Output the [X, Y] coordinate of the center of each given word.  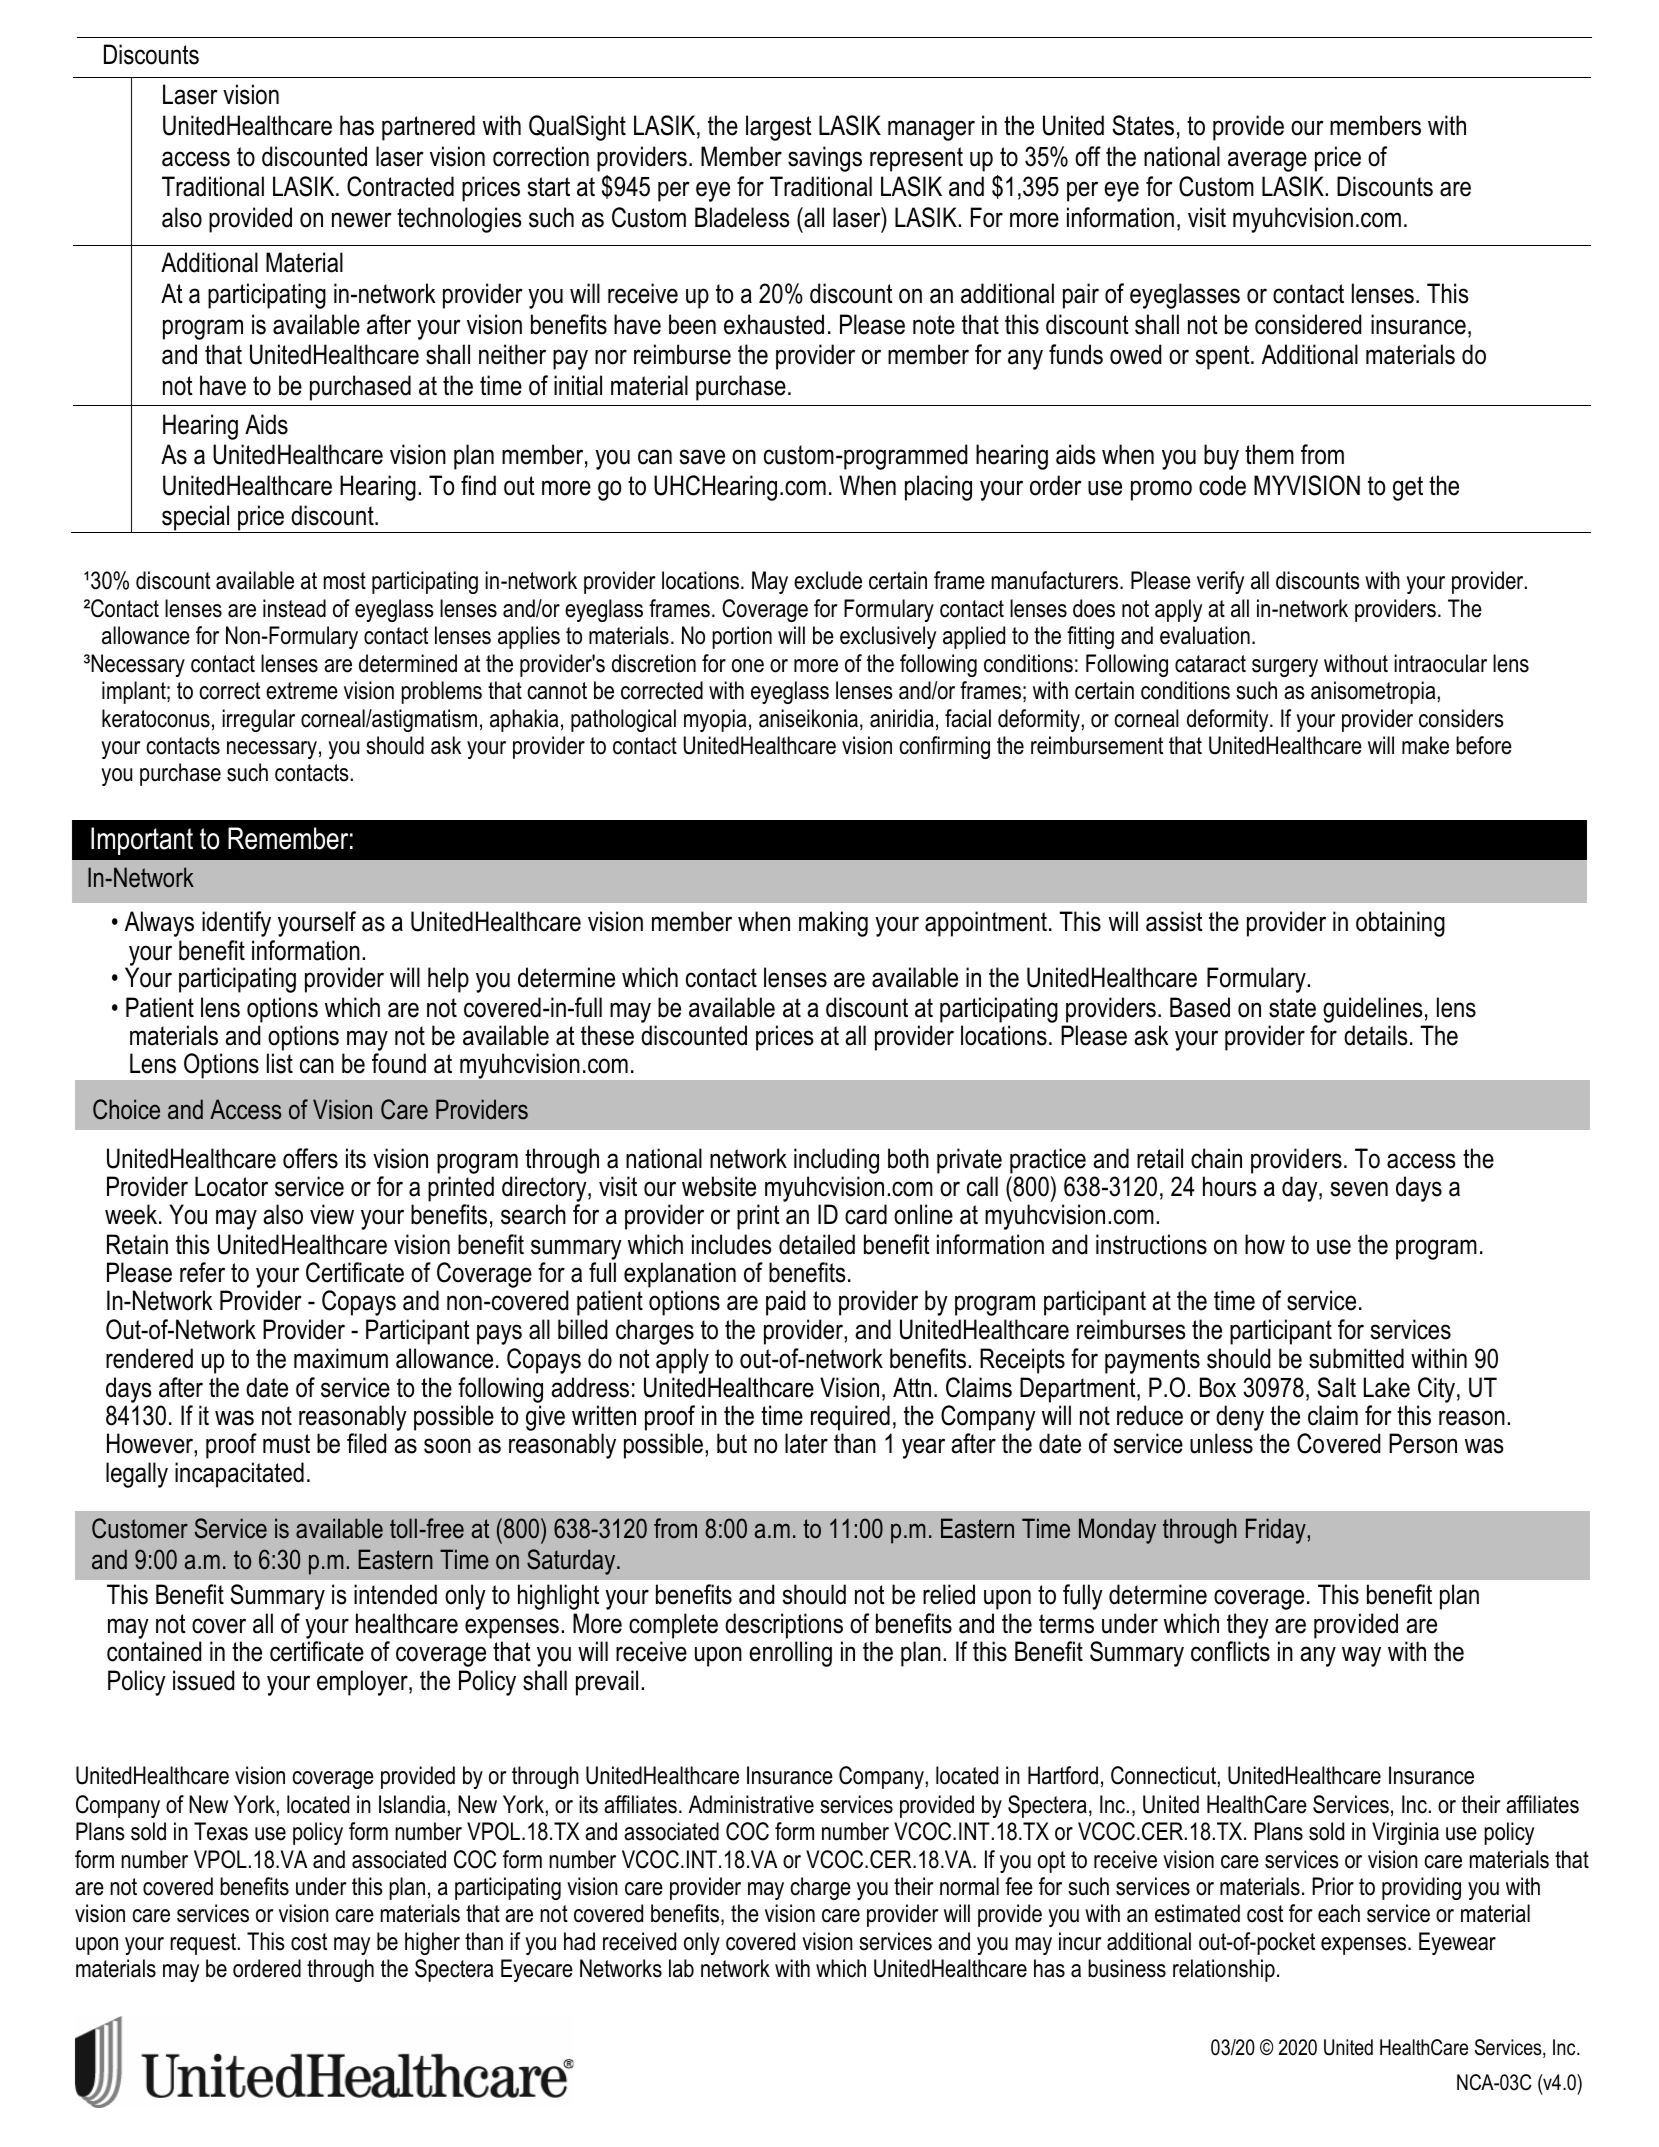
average [1267, 161]
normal [969, 1886]
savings [825, 159]
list [280, 1063]
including [836, 1162]
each [1339, 1913]
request [204, 1944]
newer [362, 220]
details [1375, 1035]
